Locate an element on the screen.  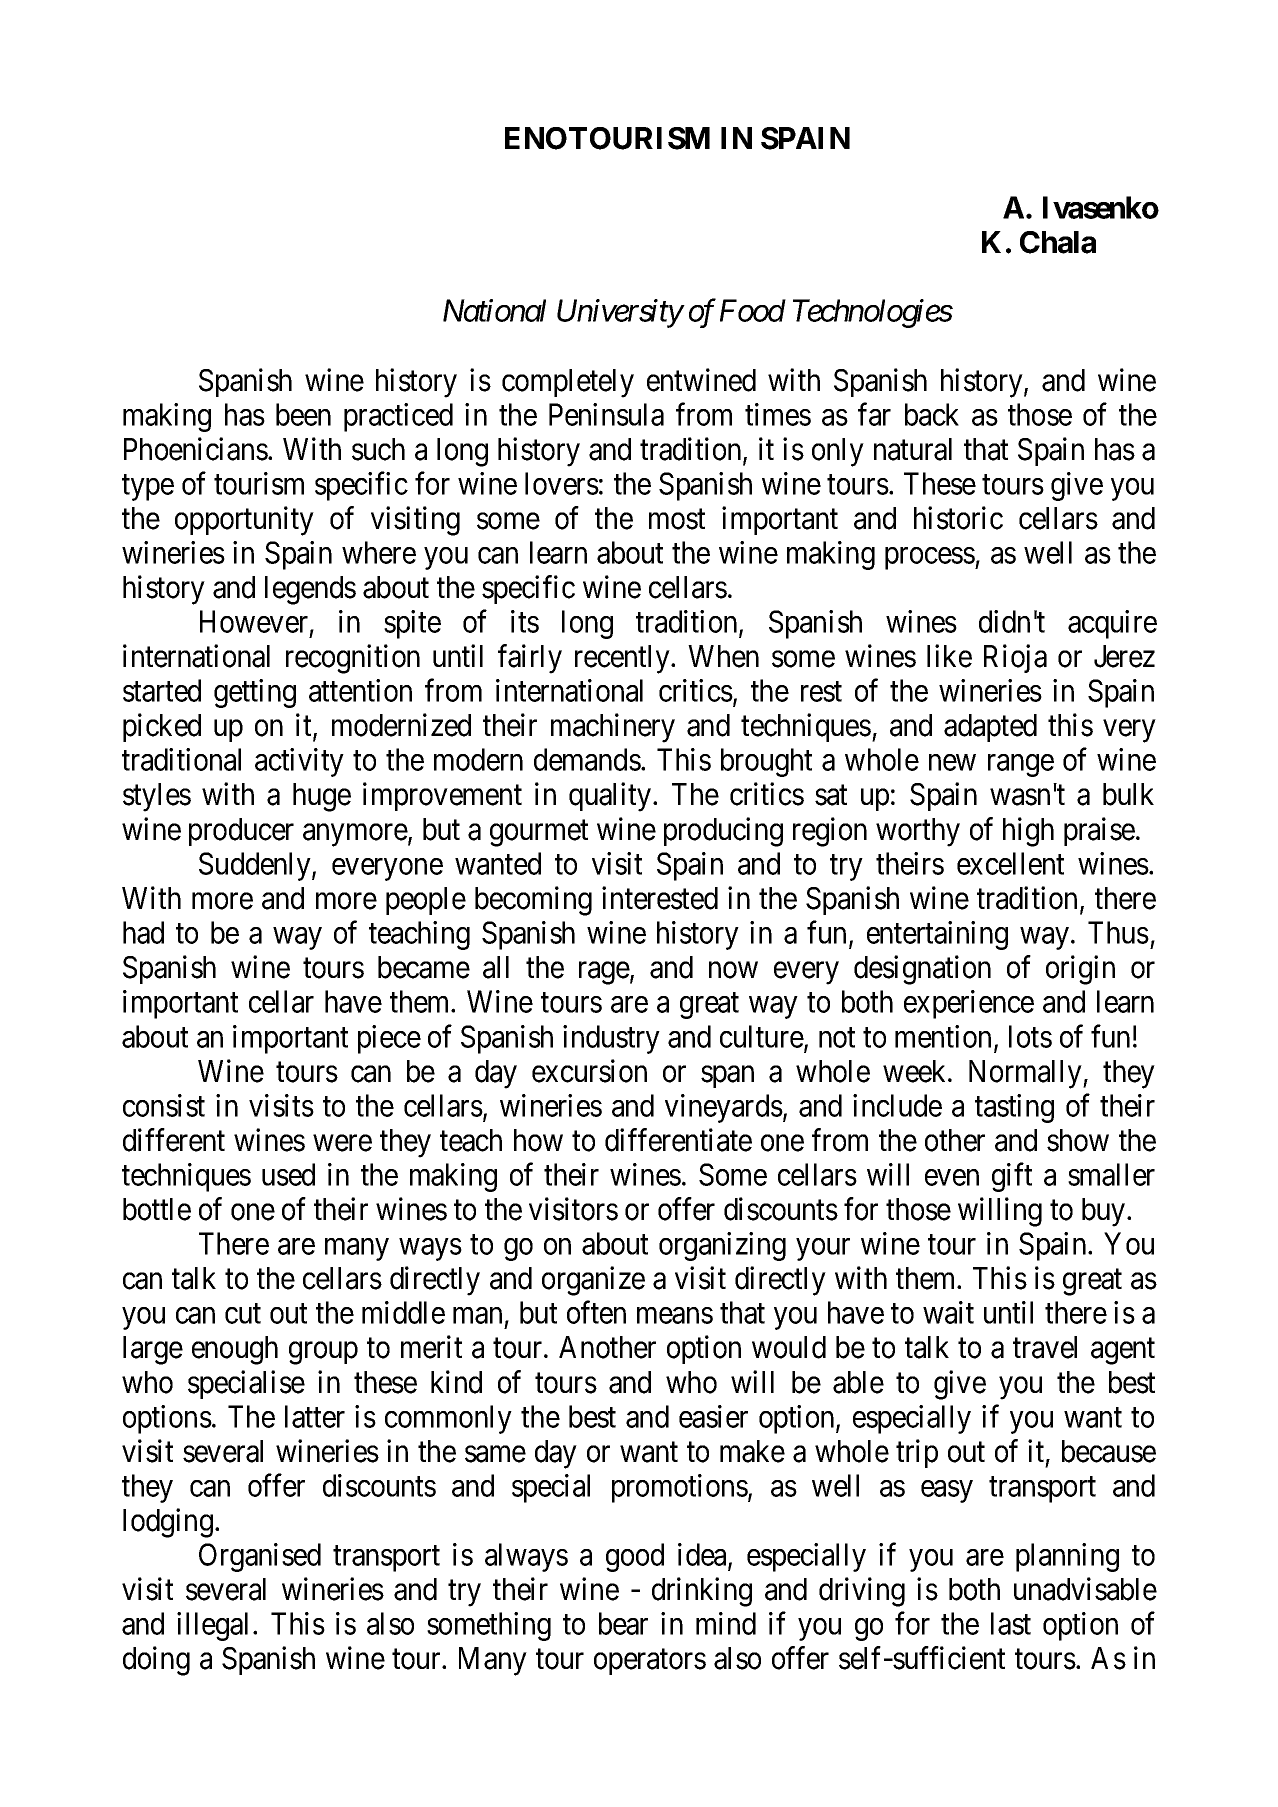
quality is located at coordinates (611, 797).
